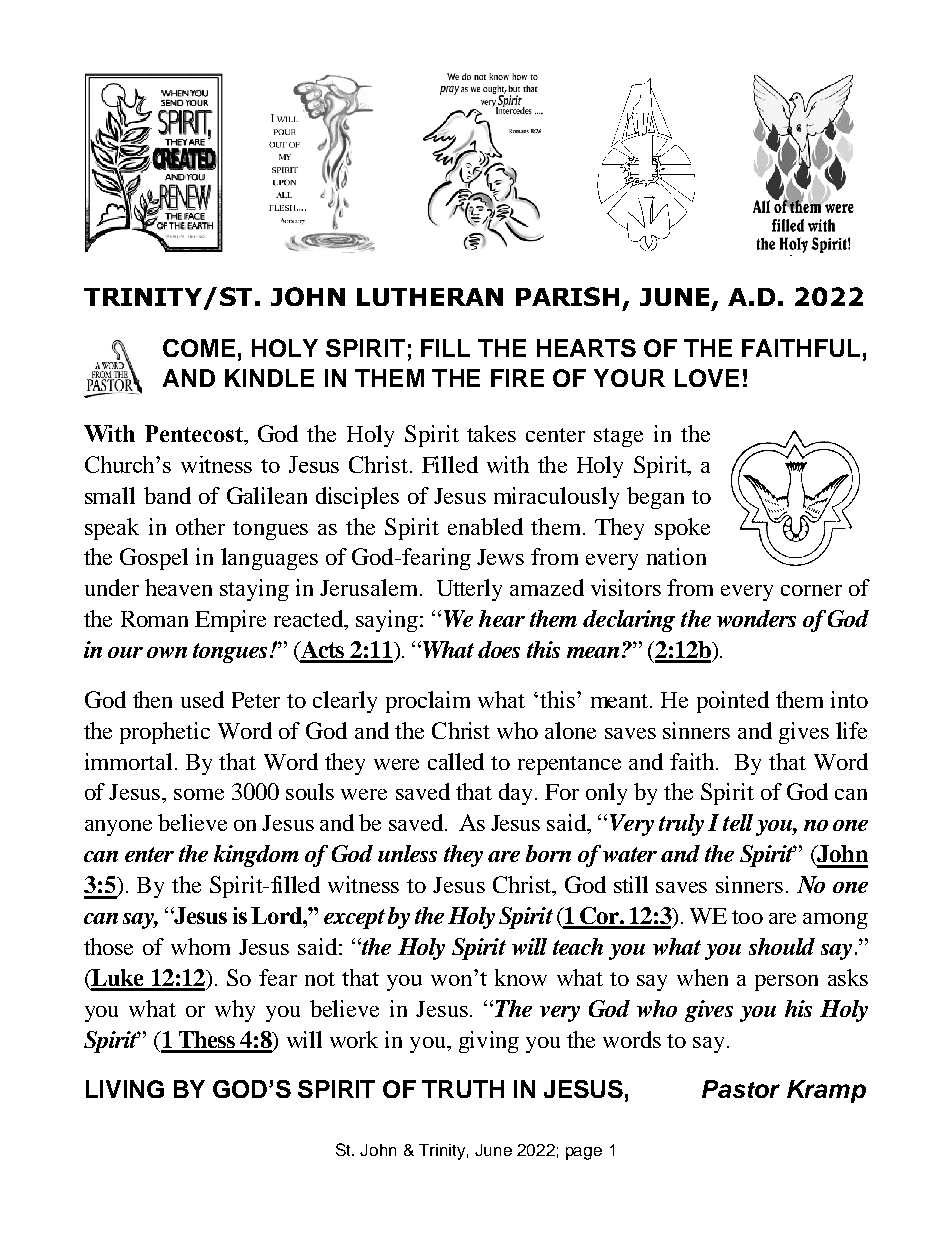  I want to click on enabled, so click(485, 526).
